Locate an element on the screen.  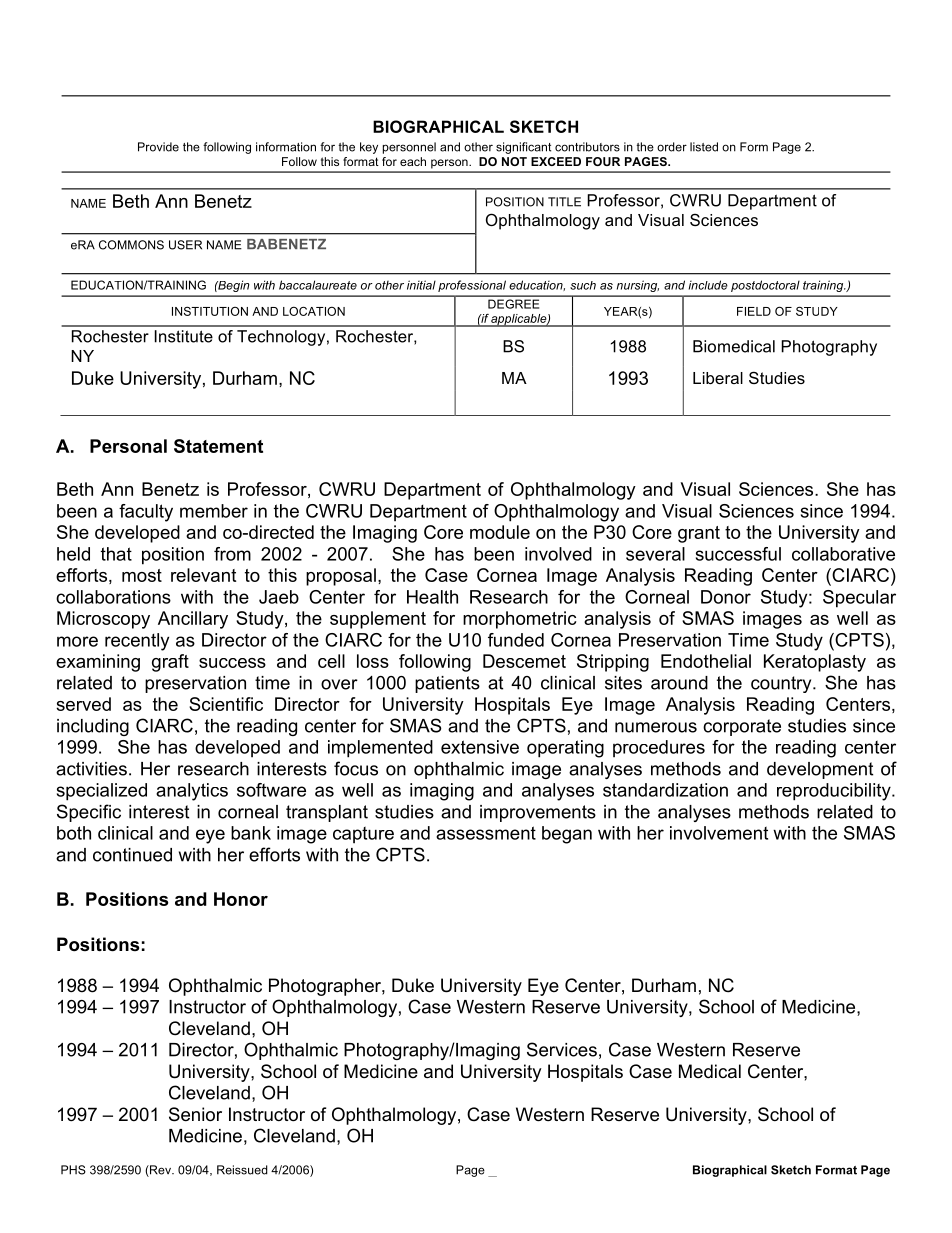
Provide is located at coordinates (158, 147).
